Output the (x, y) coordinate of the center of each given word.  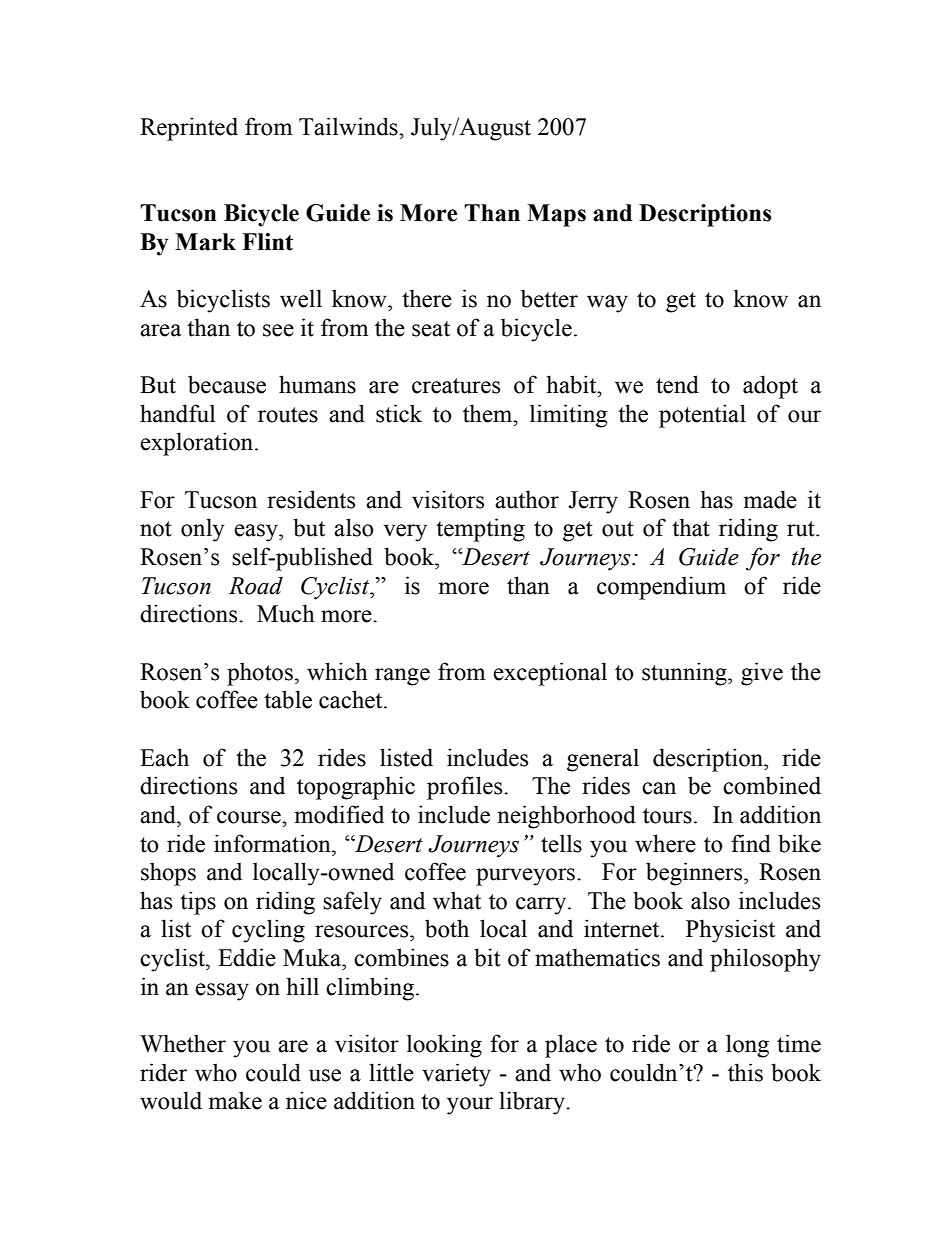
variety (456, 1075)
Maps (556, 215)
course (250, 817)
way (607, 304)
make (235, 1100)
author (527, 499)
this (745, 1072)
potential (702, 416)
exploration (198, 444)
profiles (466, 788)
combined (772, 785)
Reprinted (189, 129)
